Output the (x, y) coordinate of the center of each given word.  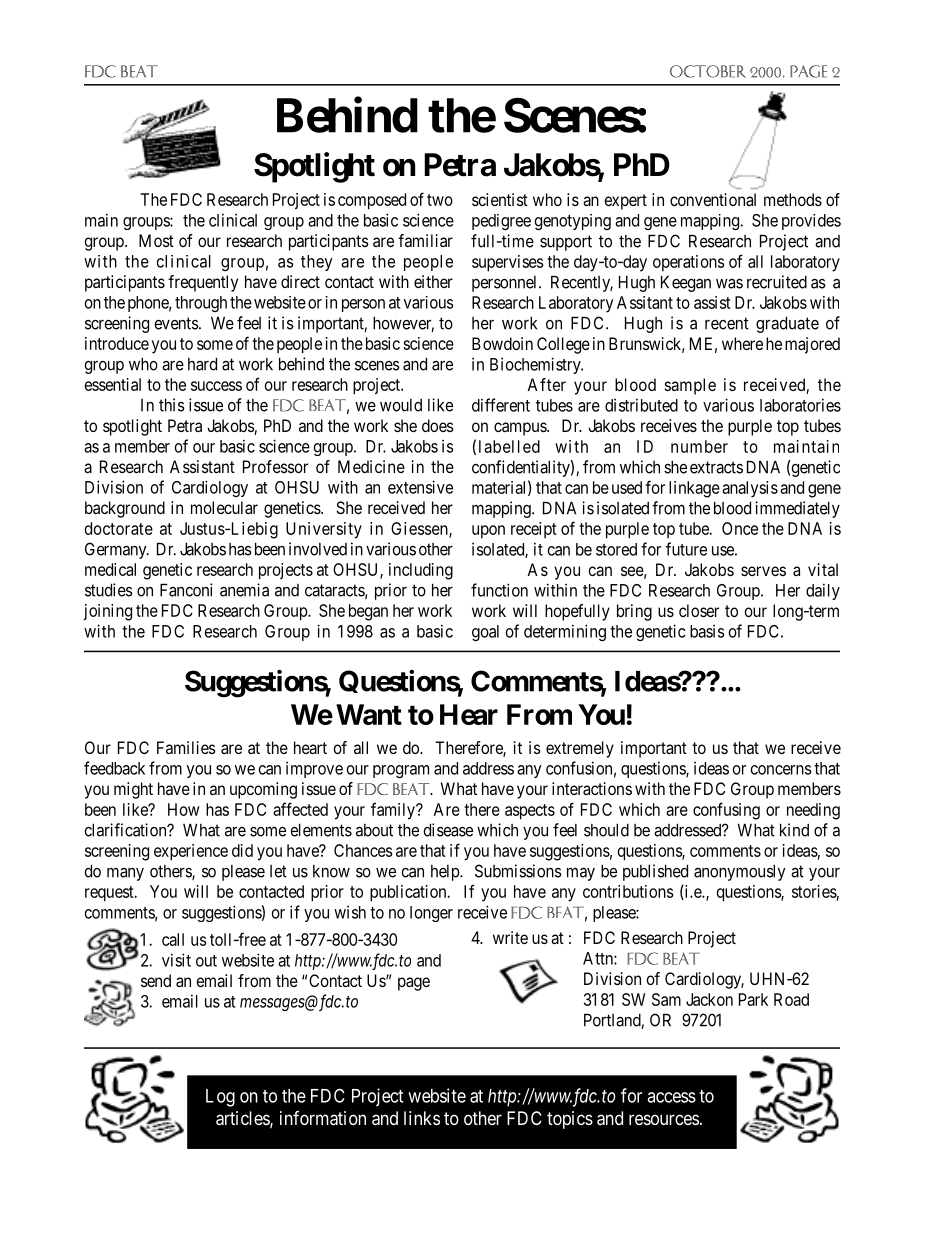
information (323, 1118)
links (422, 1118)
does (438, 425)
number (699, 446)
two (440, 200)
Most (156, 240)
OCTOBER (708, 71)
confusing (726, 811)
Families (186, 747)
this (172, 405)
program (401, 771)
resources (664, 1119)
